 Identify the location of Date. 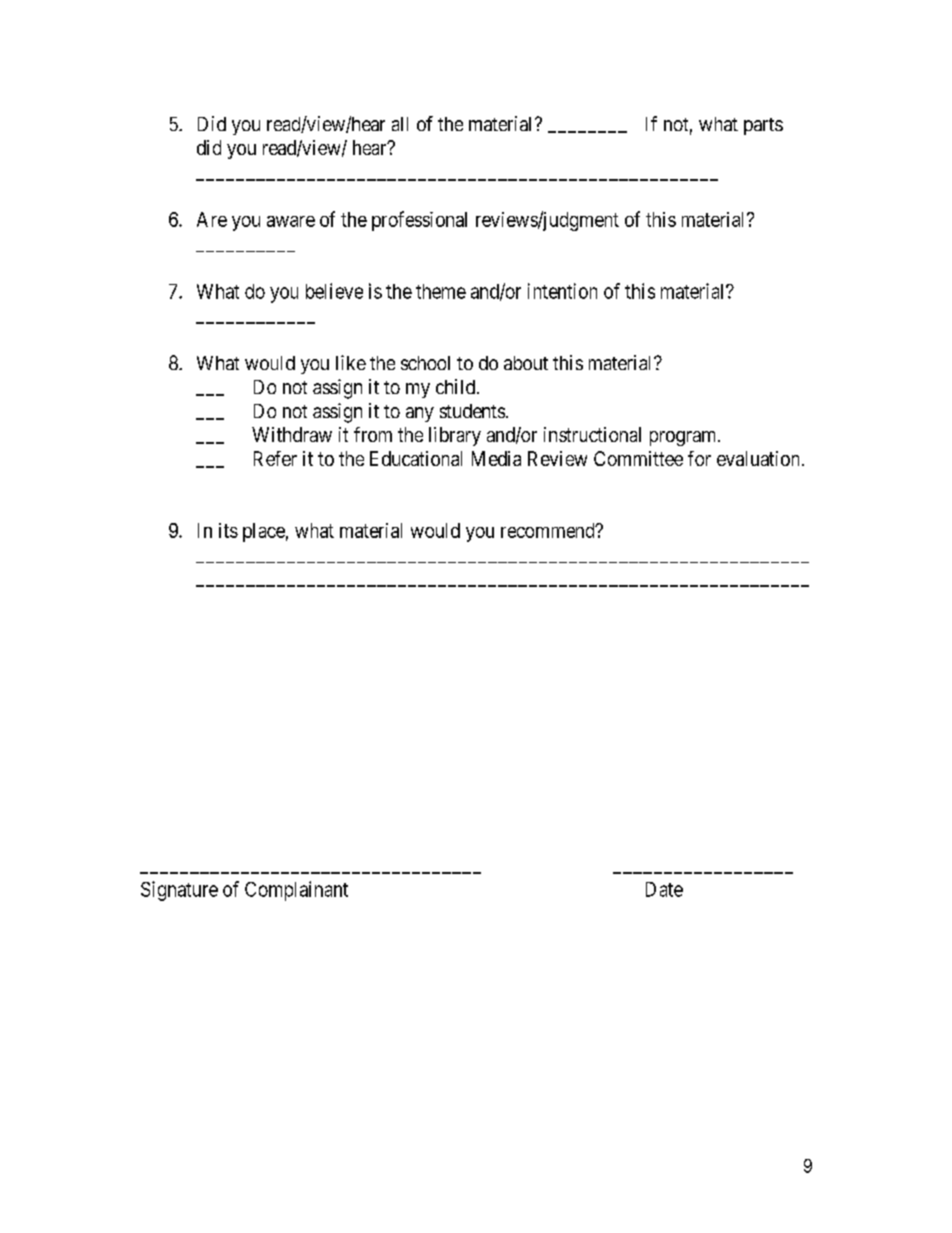
(664, 889).
